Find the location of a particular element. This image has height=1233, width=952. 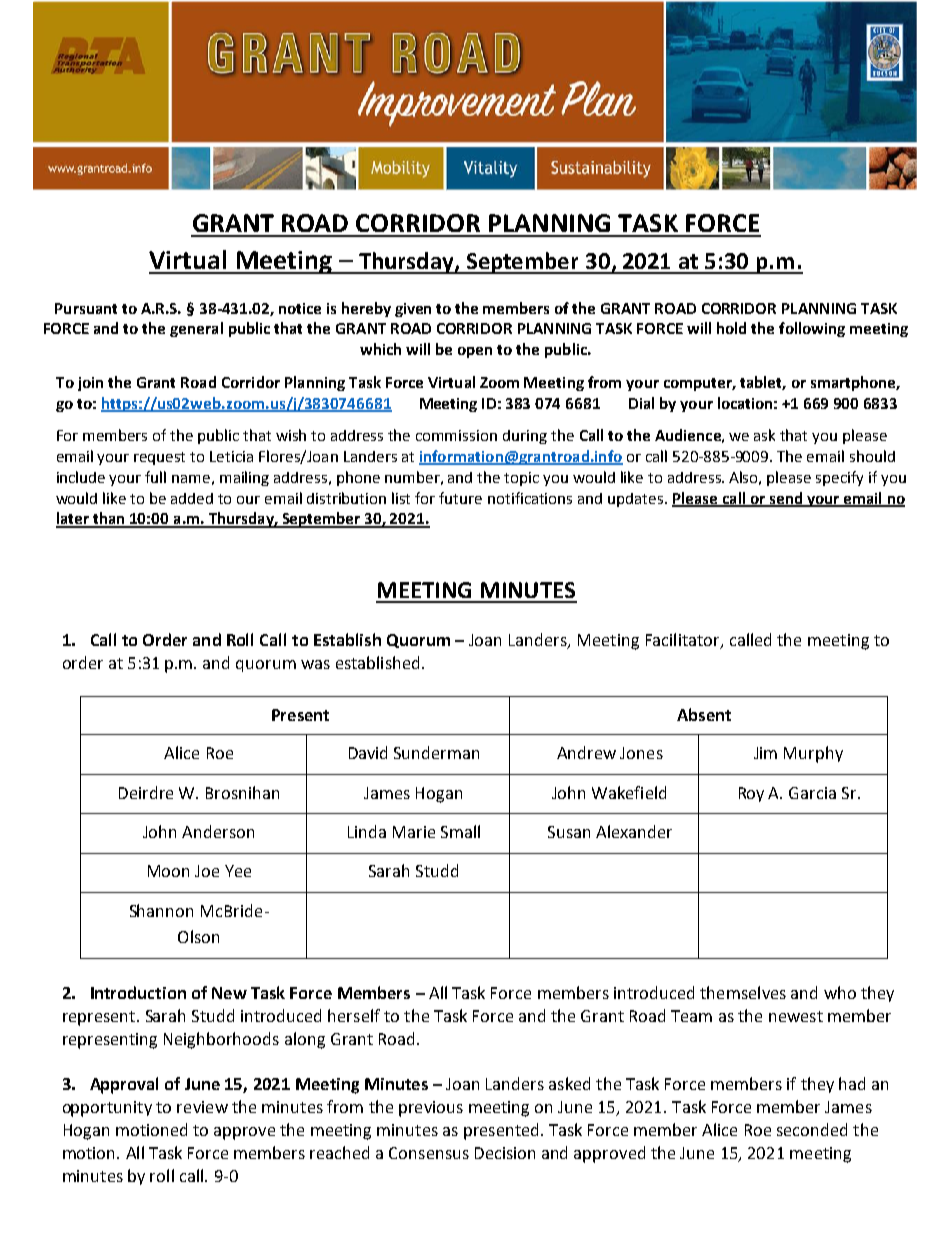

previous is located at coordinates (431, 1109).
